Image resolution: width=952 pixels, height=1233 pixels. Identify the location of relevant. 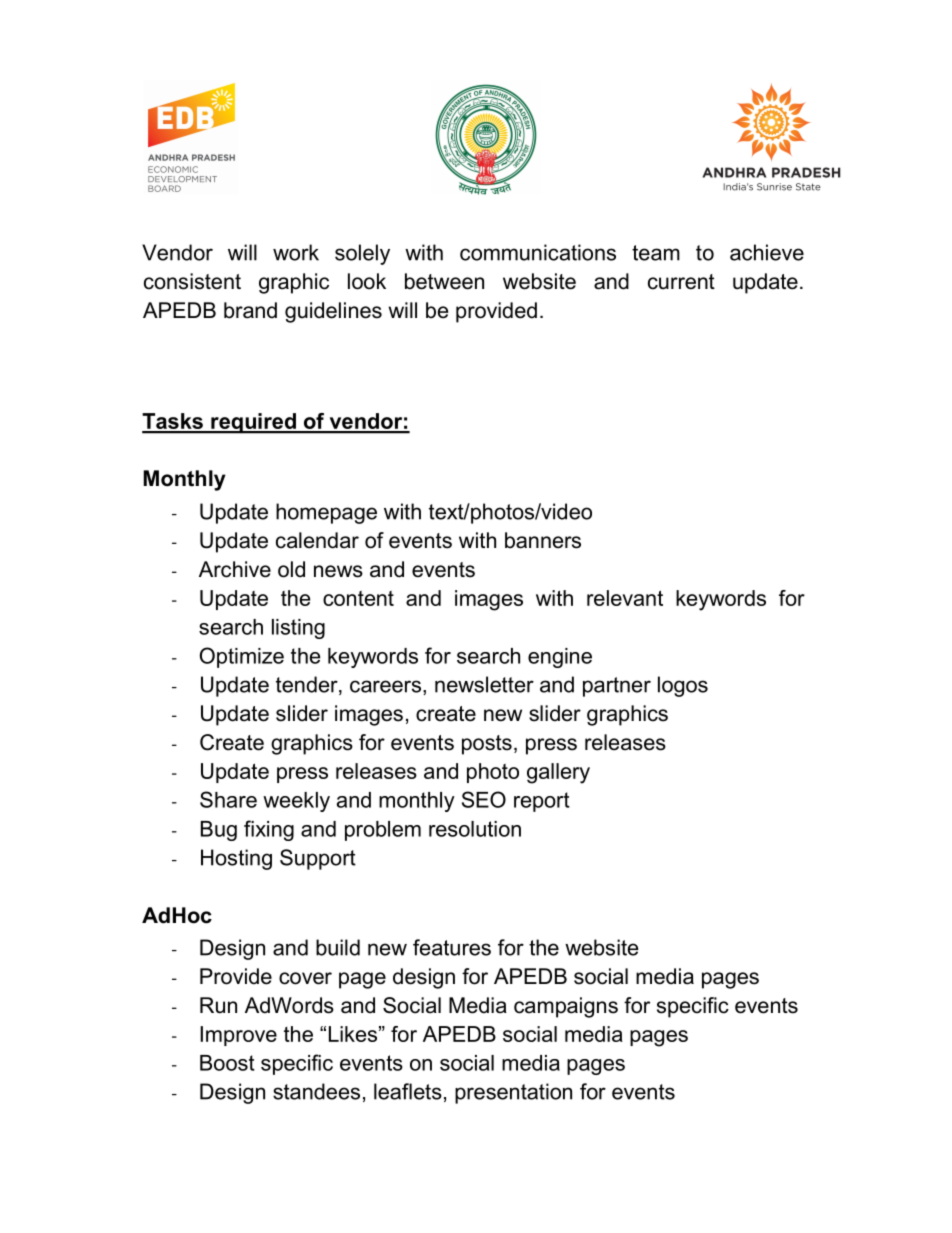
(625, 598).
